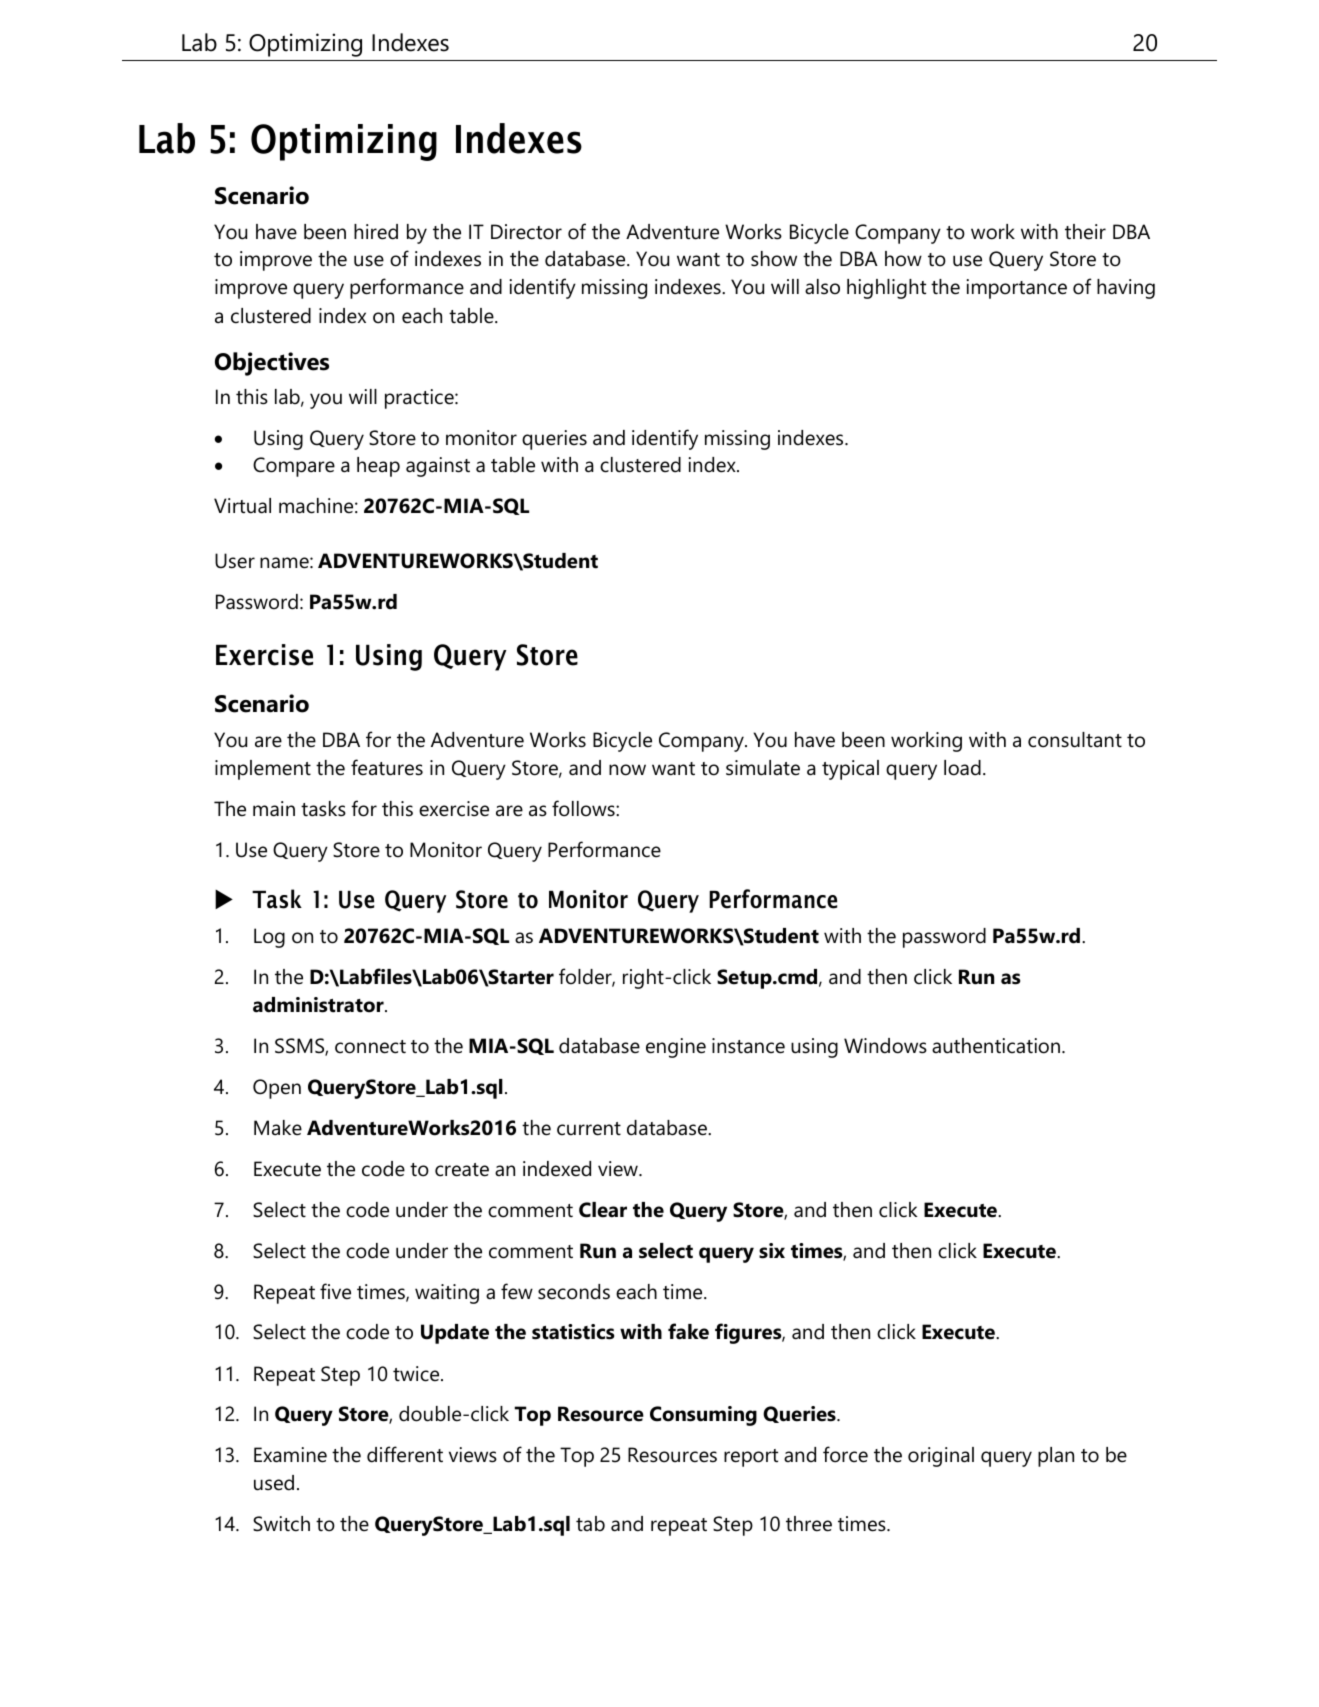  I want to click on report, so click(751, 1458).
